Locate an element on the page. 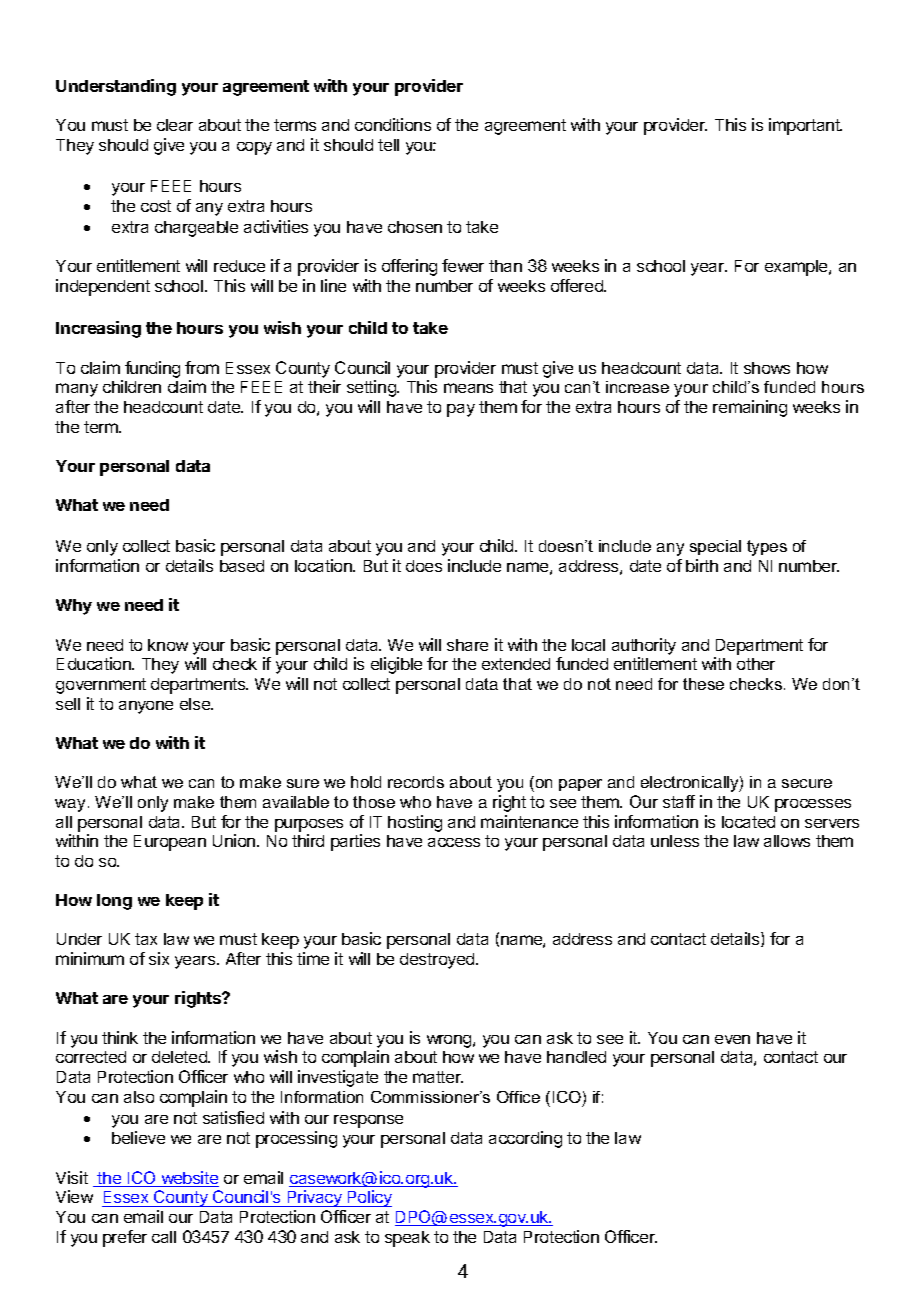  anyone is located at coordinates (146, 707).
